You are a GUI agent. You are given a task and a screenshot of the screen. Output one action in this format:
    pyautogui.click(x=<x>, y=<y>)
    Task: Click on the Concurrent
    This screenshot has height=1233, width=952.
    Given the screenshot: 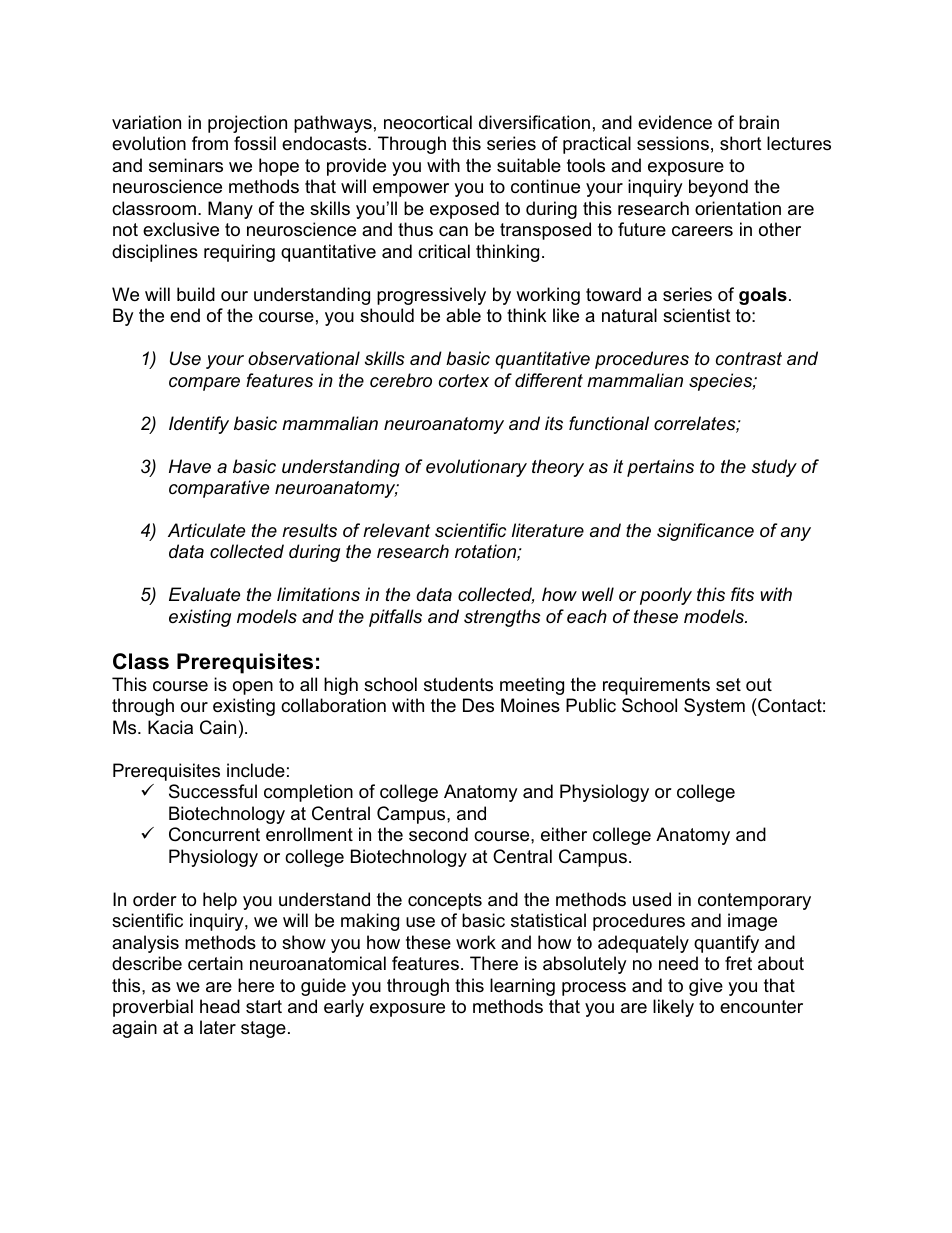 What is the action you would take?
    pyautogui.click(x=214, y=834)
